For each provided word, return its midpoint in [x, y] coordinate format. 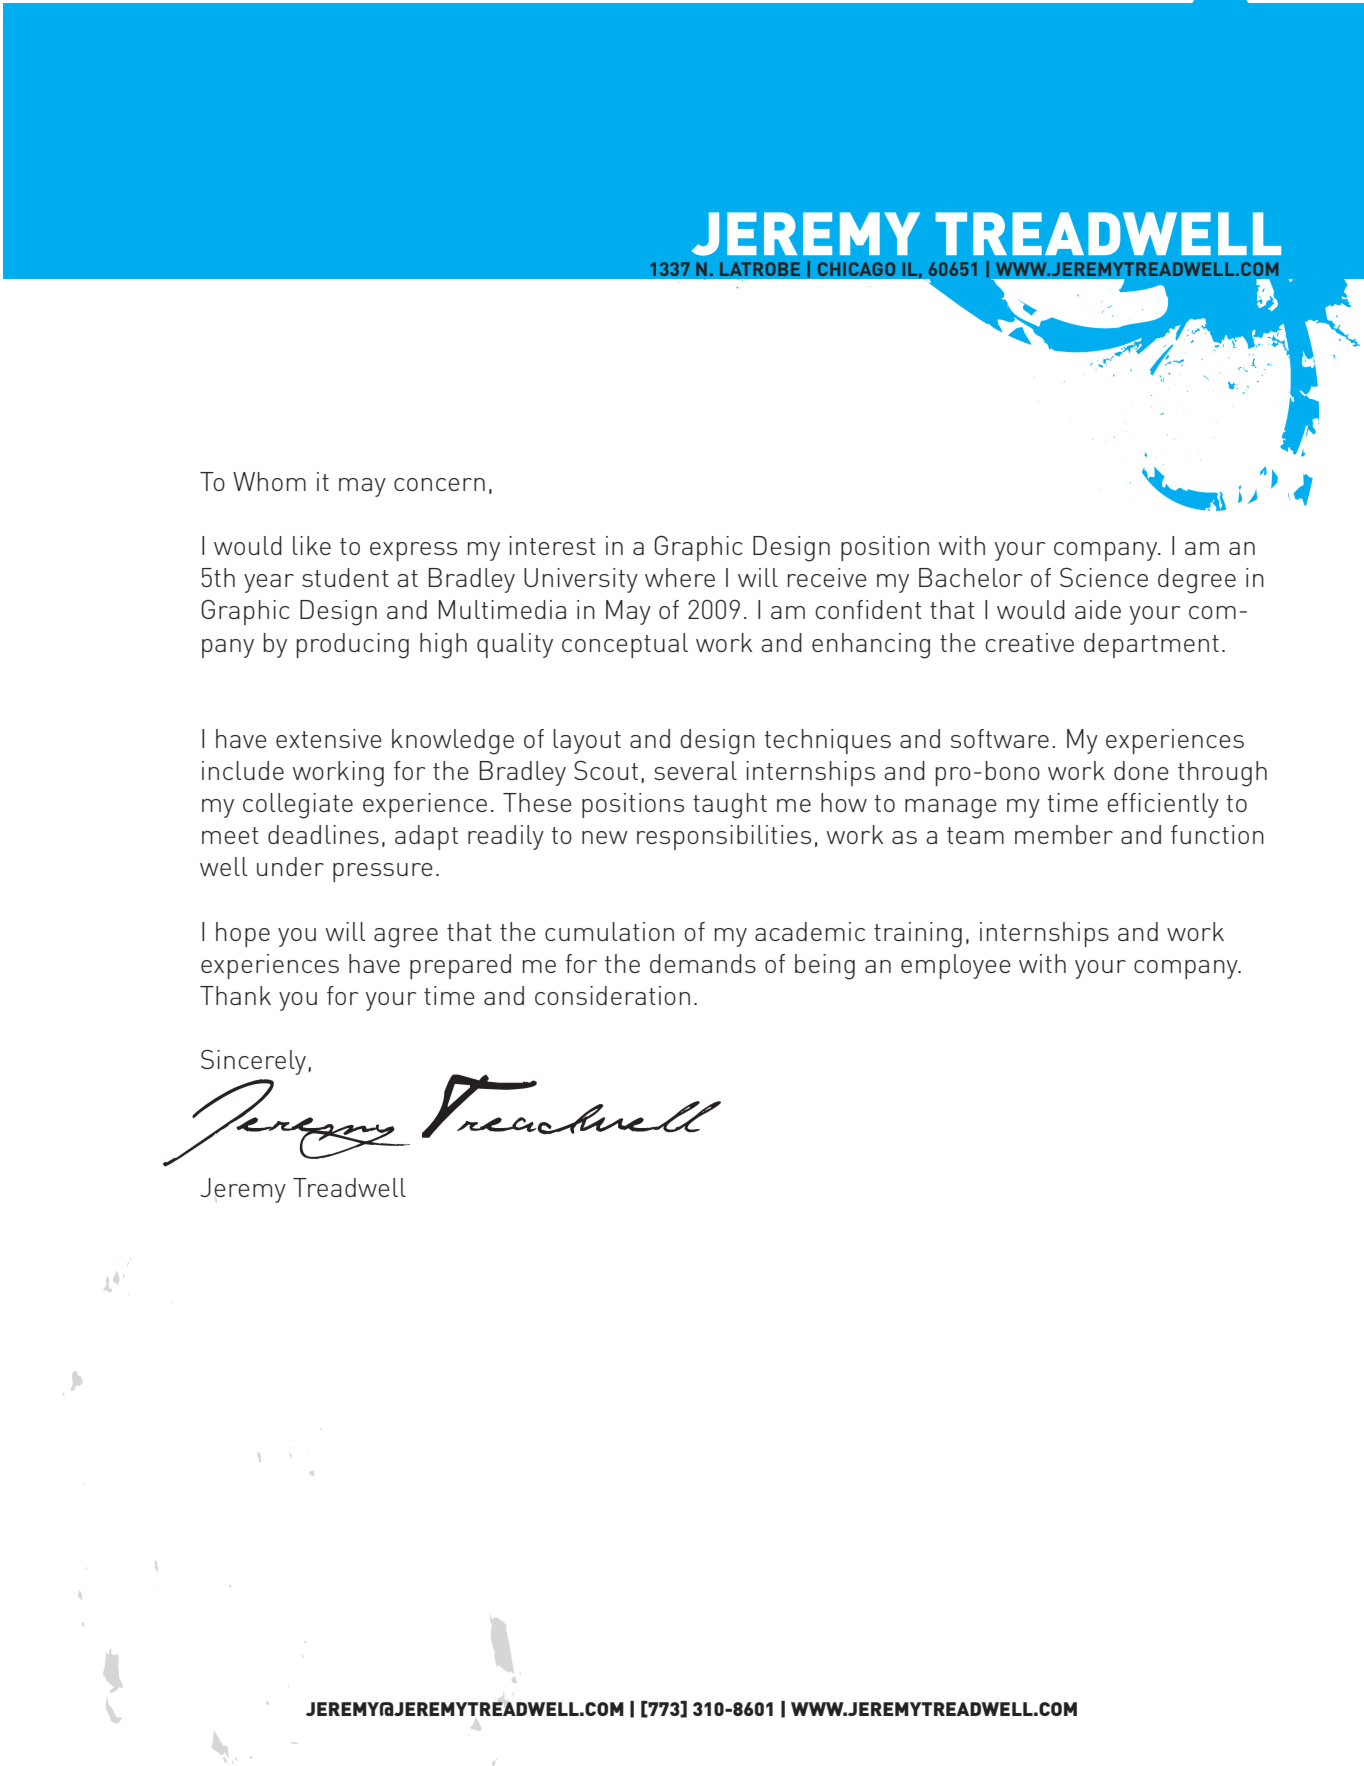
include [243, 770]
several [695, 770]
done [1141, 770]
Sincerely [255, 1062]
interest [552, 545]
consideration [612, 995]
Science [1104, 577]
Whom [269, 481]
